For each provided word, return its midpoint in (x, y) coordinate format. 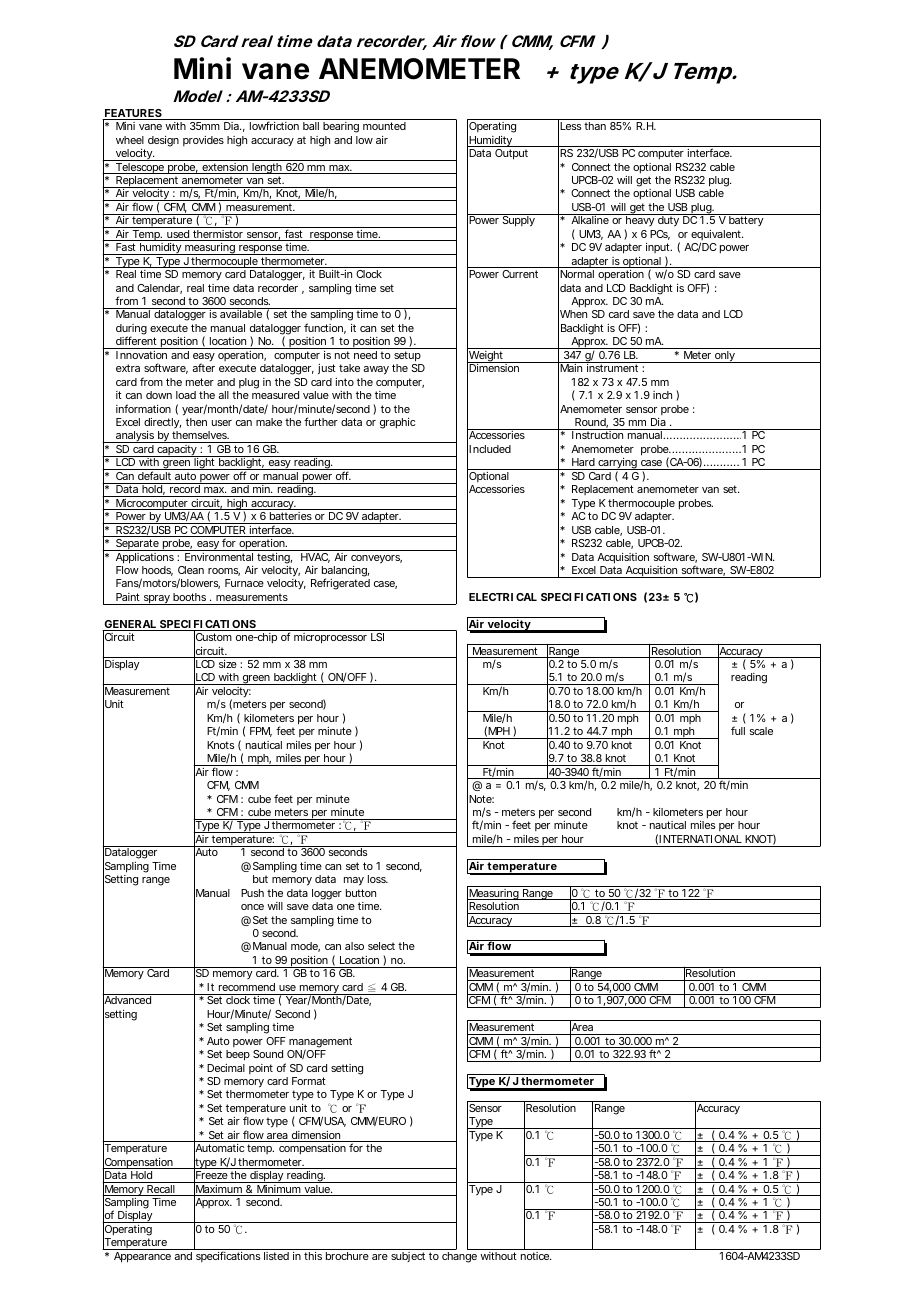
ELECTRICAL (503, 597)
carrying (617, 465)
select (381, 946)
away (376, 370)
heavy (640, 222)
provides (203, 141)
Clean (191, 570)
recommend (247, 987)
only (725, 357)
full (738, 730)
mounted (384, 126)
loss (378, 879)
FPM (261, 732)
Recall (161, 1190)
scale (761, 731)
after (203, 367)
